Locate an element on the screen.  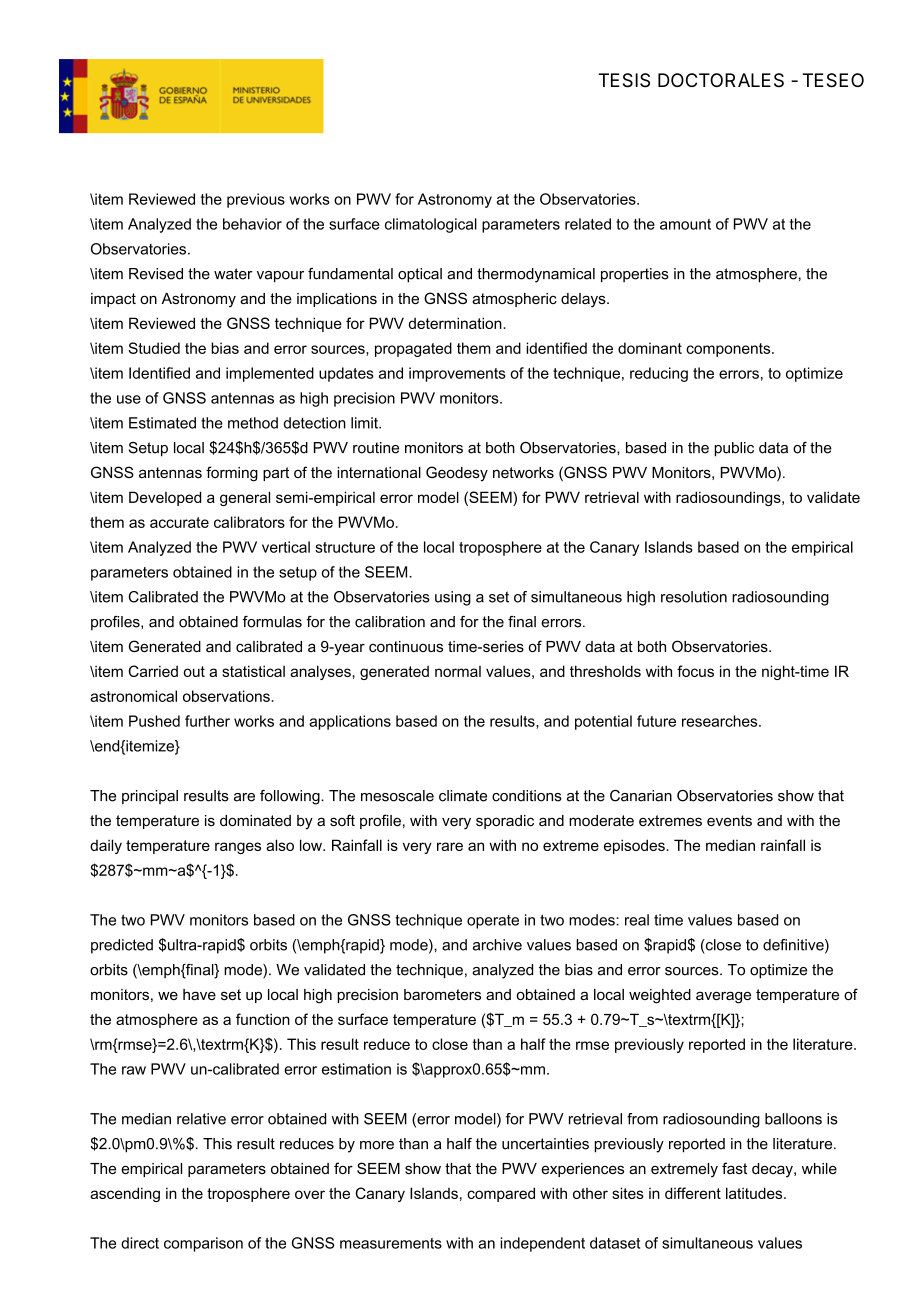
average is located at coordinates (723, 997).
